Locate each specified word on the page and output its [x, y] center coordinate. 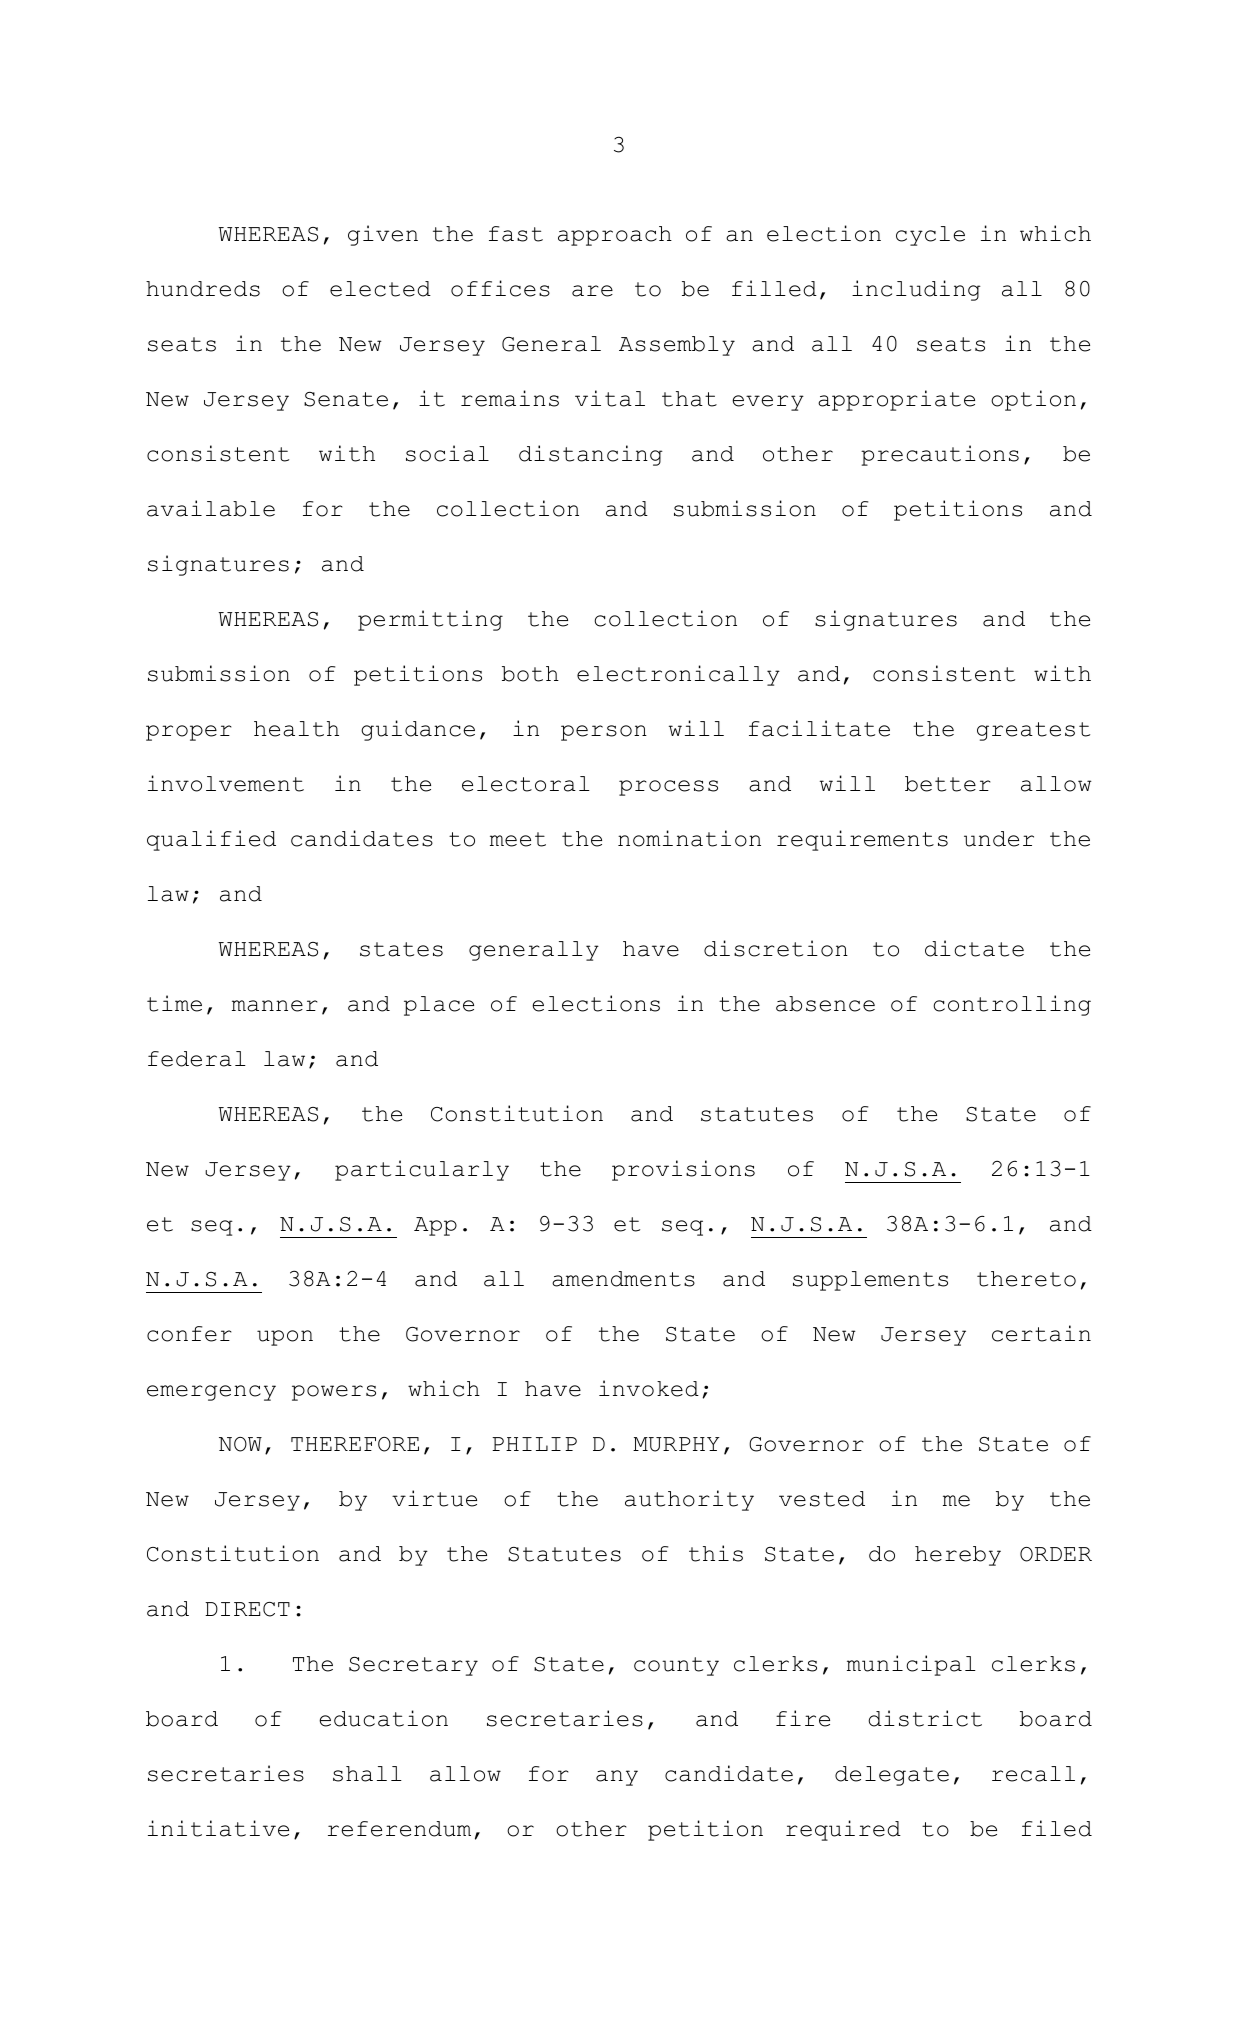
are [592, 291]
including [916, 290]
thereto [1026, 1279]
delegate [892, 1776]
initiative [218, 1828]
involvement [226, 783]
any [617, 1778]
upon [285, 1338]
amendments [623, 1279]
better [947, 784]
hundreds [203, 289]
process [668, 788]
